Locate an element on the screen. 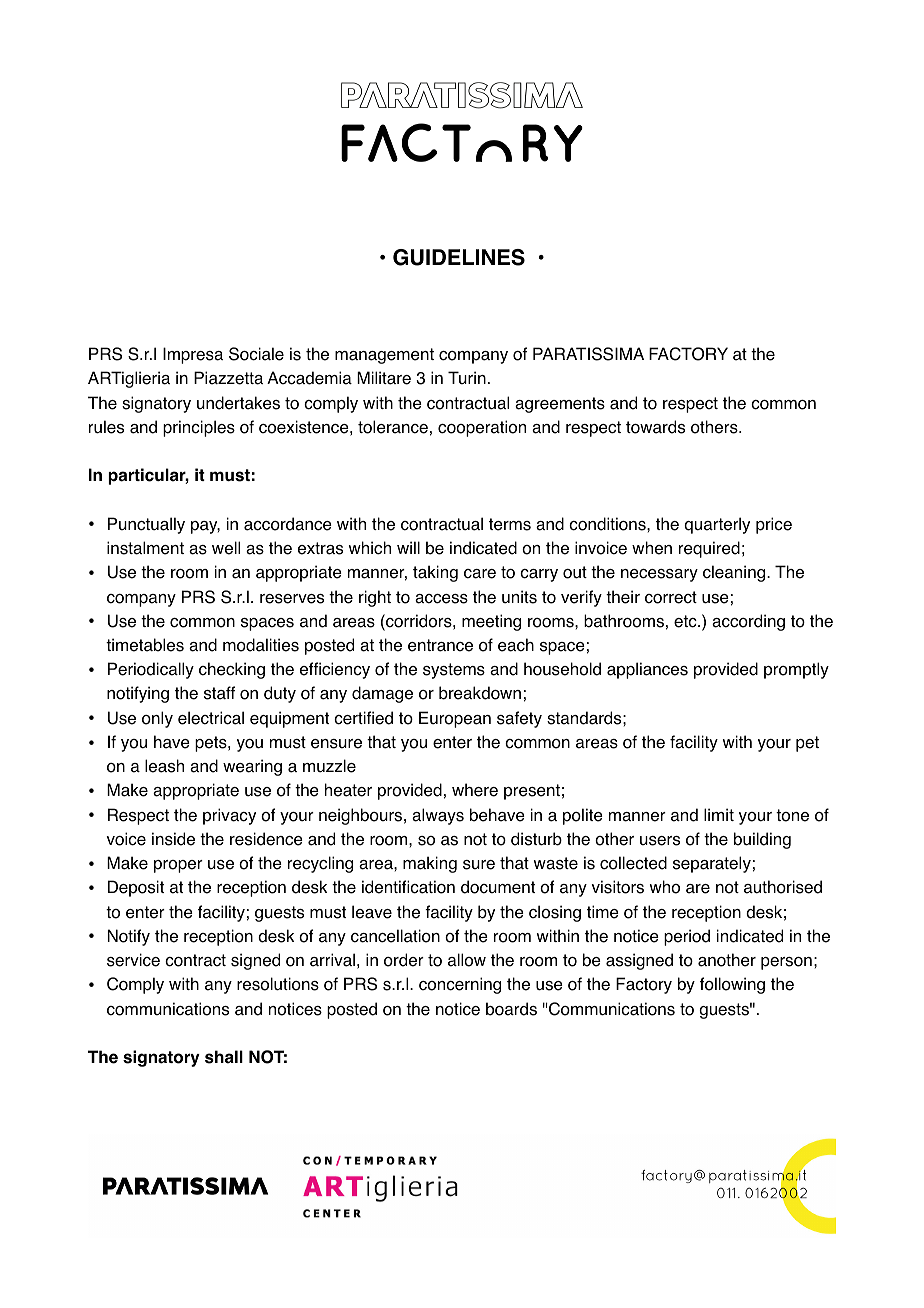 This screenshot has width=924, height=1308. boards is located at coordinates (511, 1009).
